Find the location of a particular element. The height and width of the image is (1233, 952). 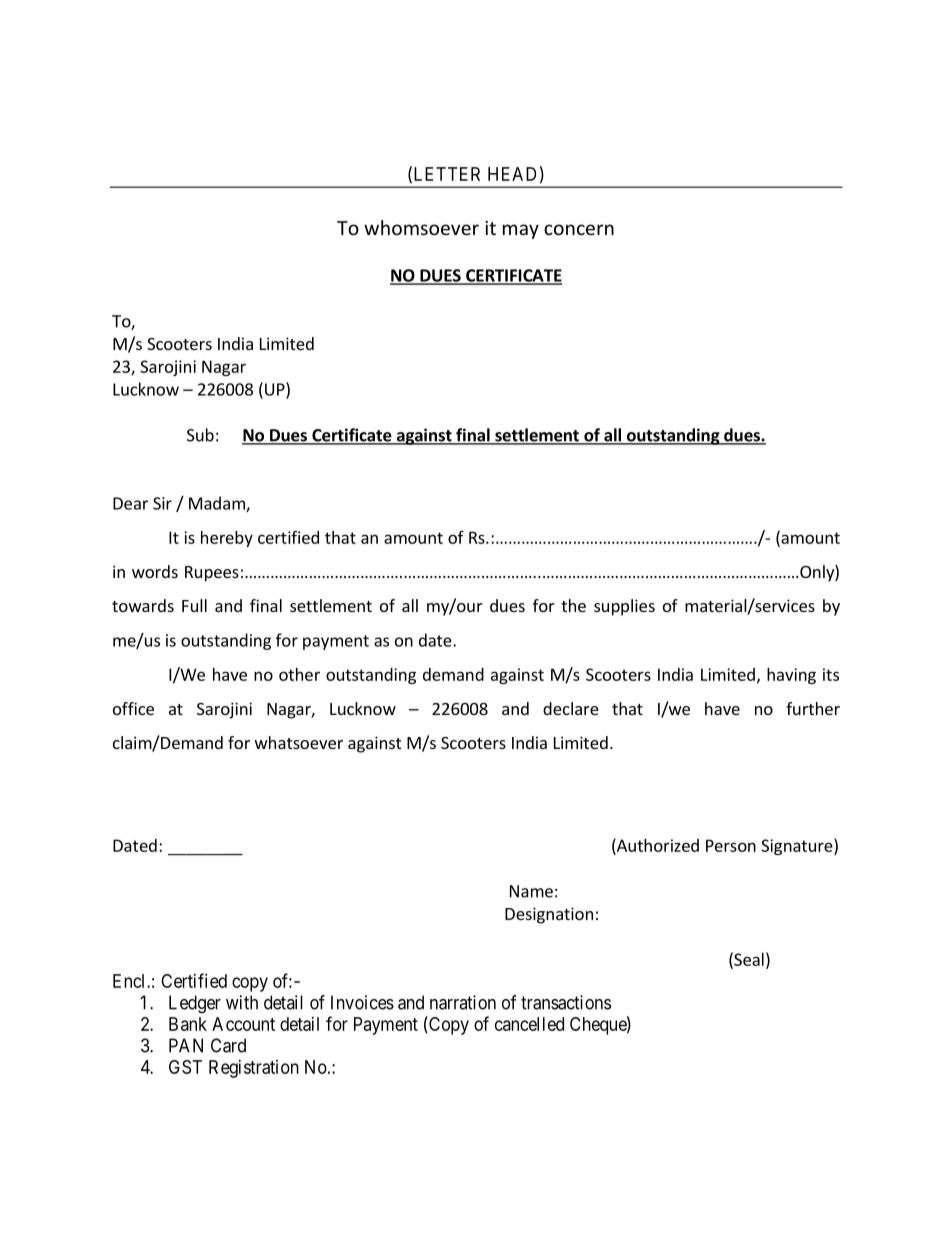

cancelled is located at coordinates (529, 1024).
